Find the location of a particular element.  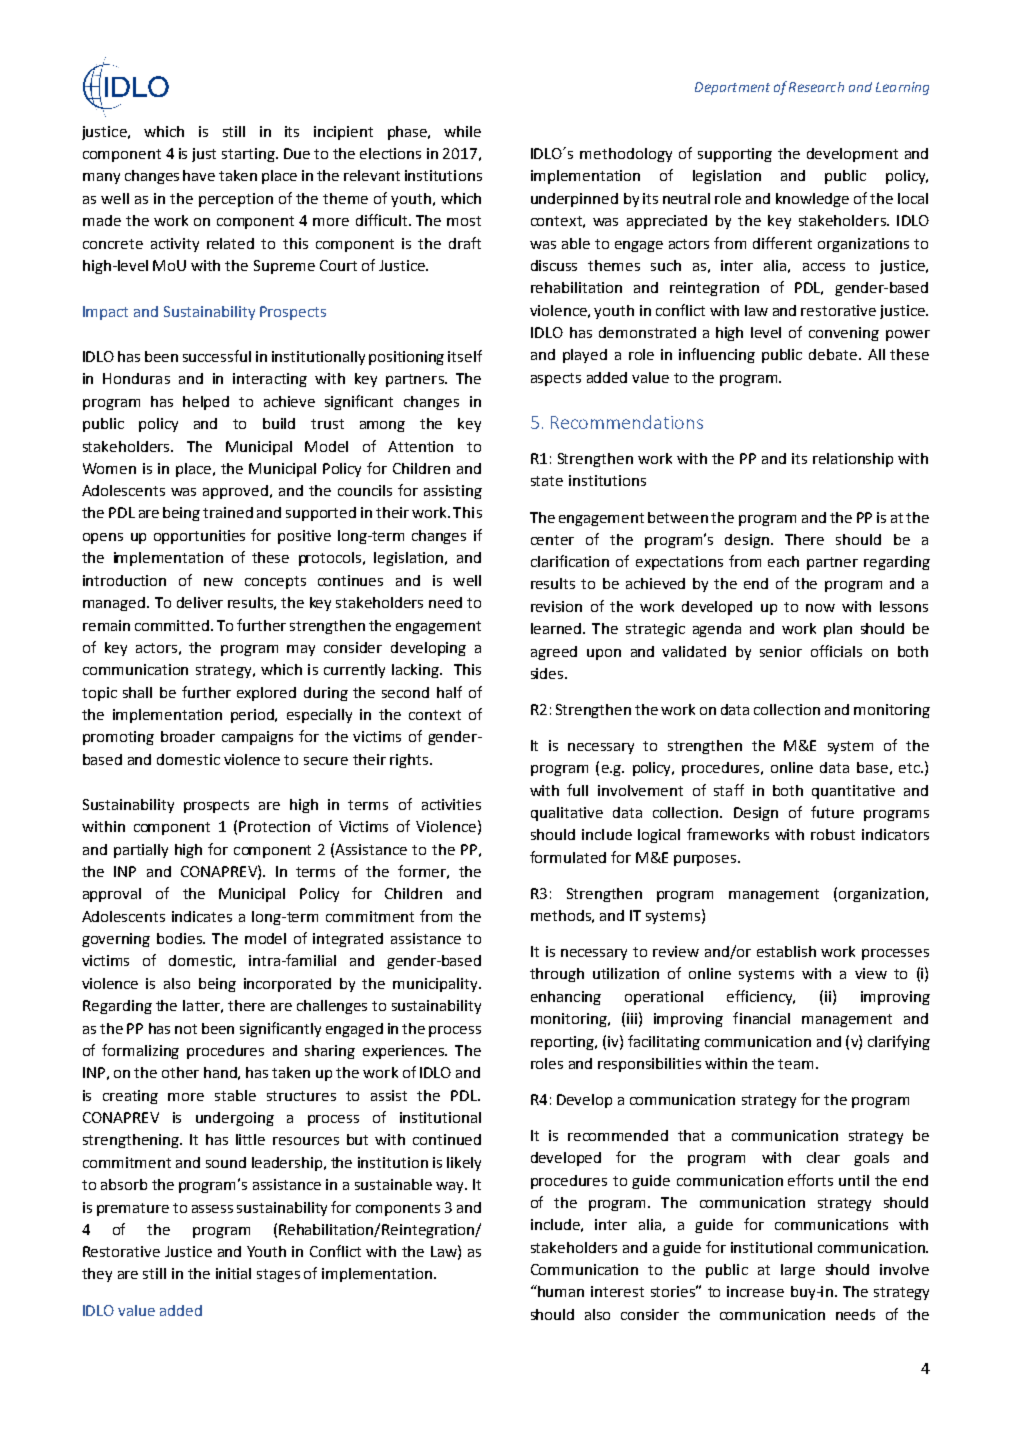

Research is located at coordinates (816, 87).
